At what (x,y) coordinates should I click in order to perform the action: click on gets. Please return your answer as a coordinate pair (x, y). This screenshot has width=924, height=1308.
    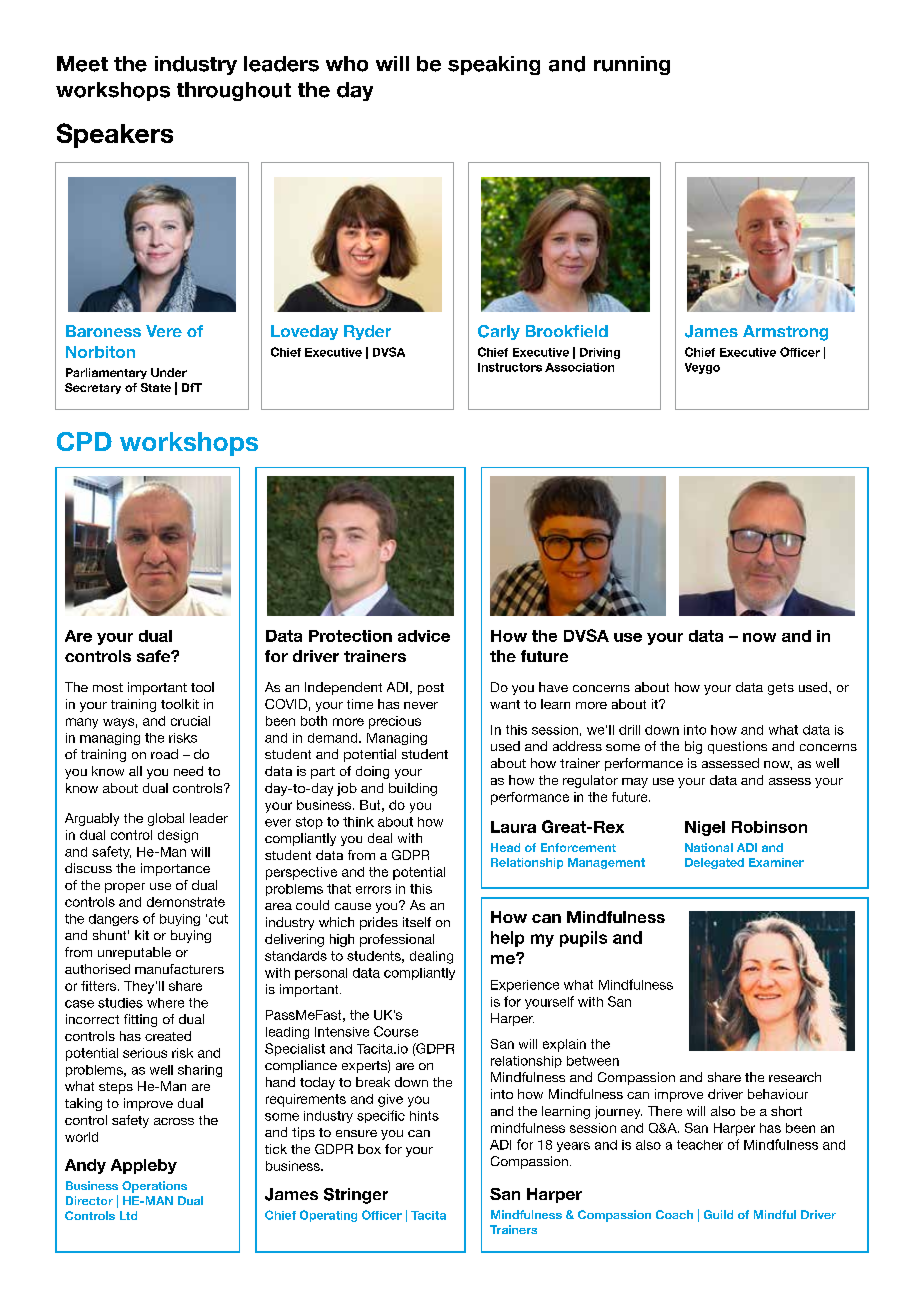
    Looking at the image, I should click on (781, 689).
